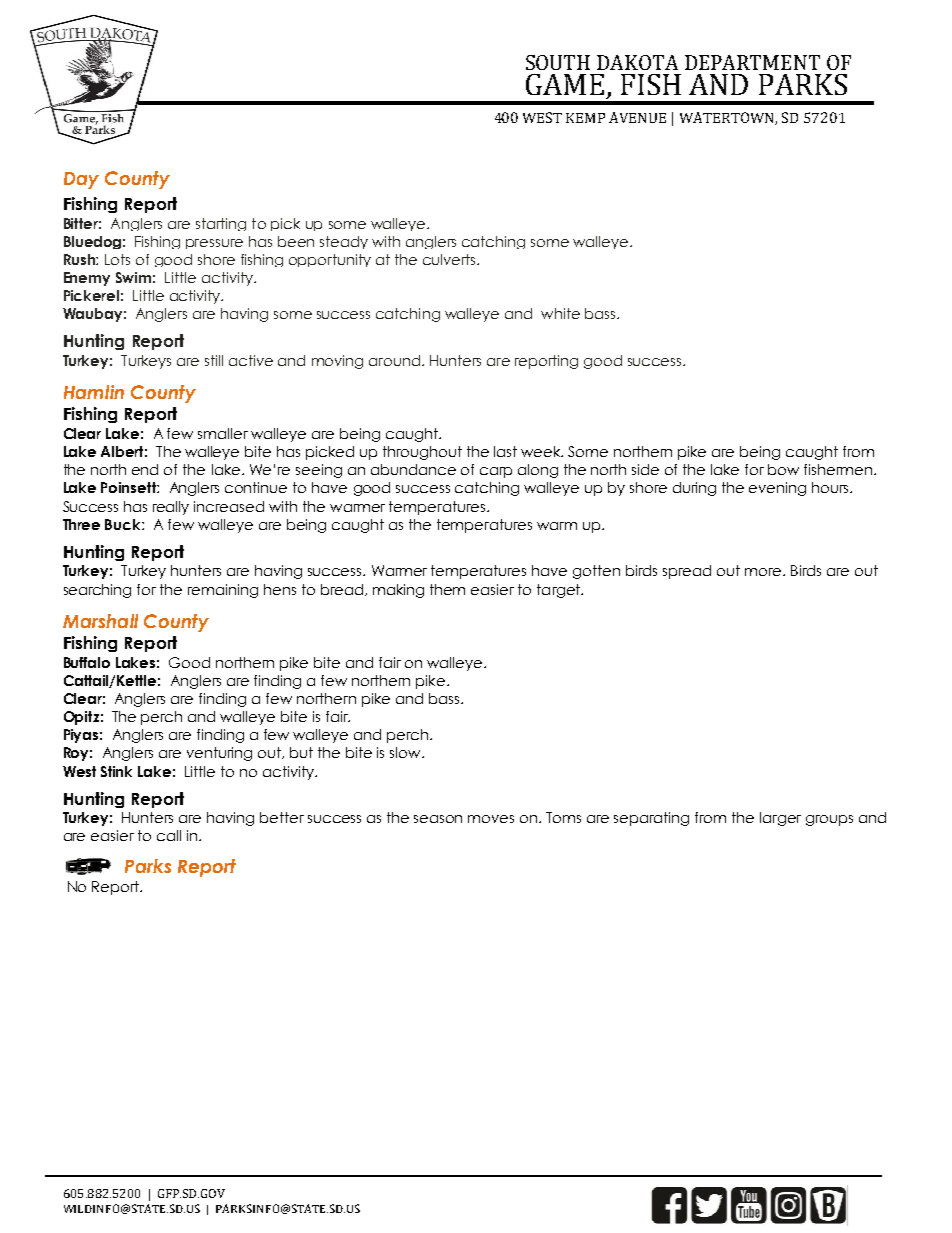 Image resolution: width=952 pixels, height=1233 pixels. Describe the element at coordinates (223, 591) in the document. I see `remaining` at that location.
